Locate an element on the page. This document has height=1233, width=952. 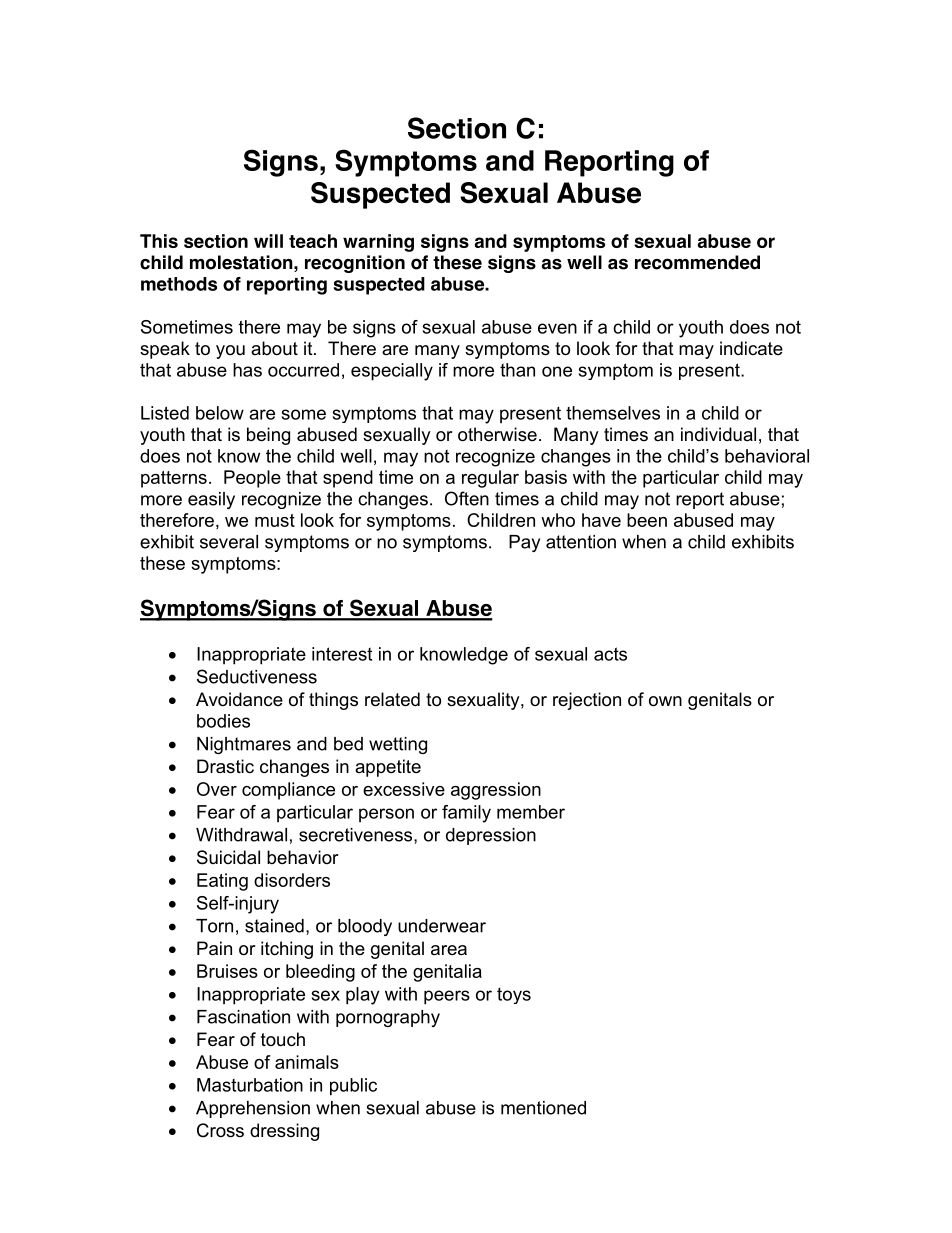
related is located at coordinates (392, 699).
